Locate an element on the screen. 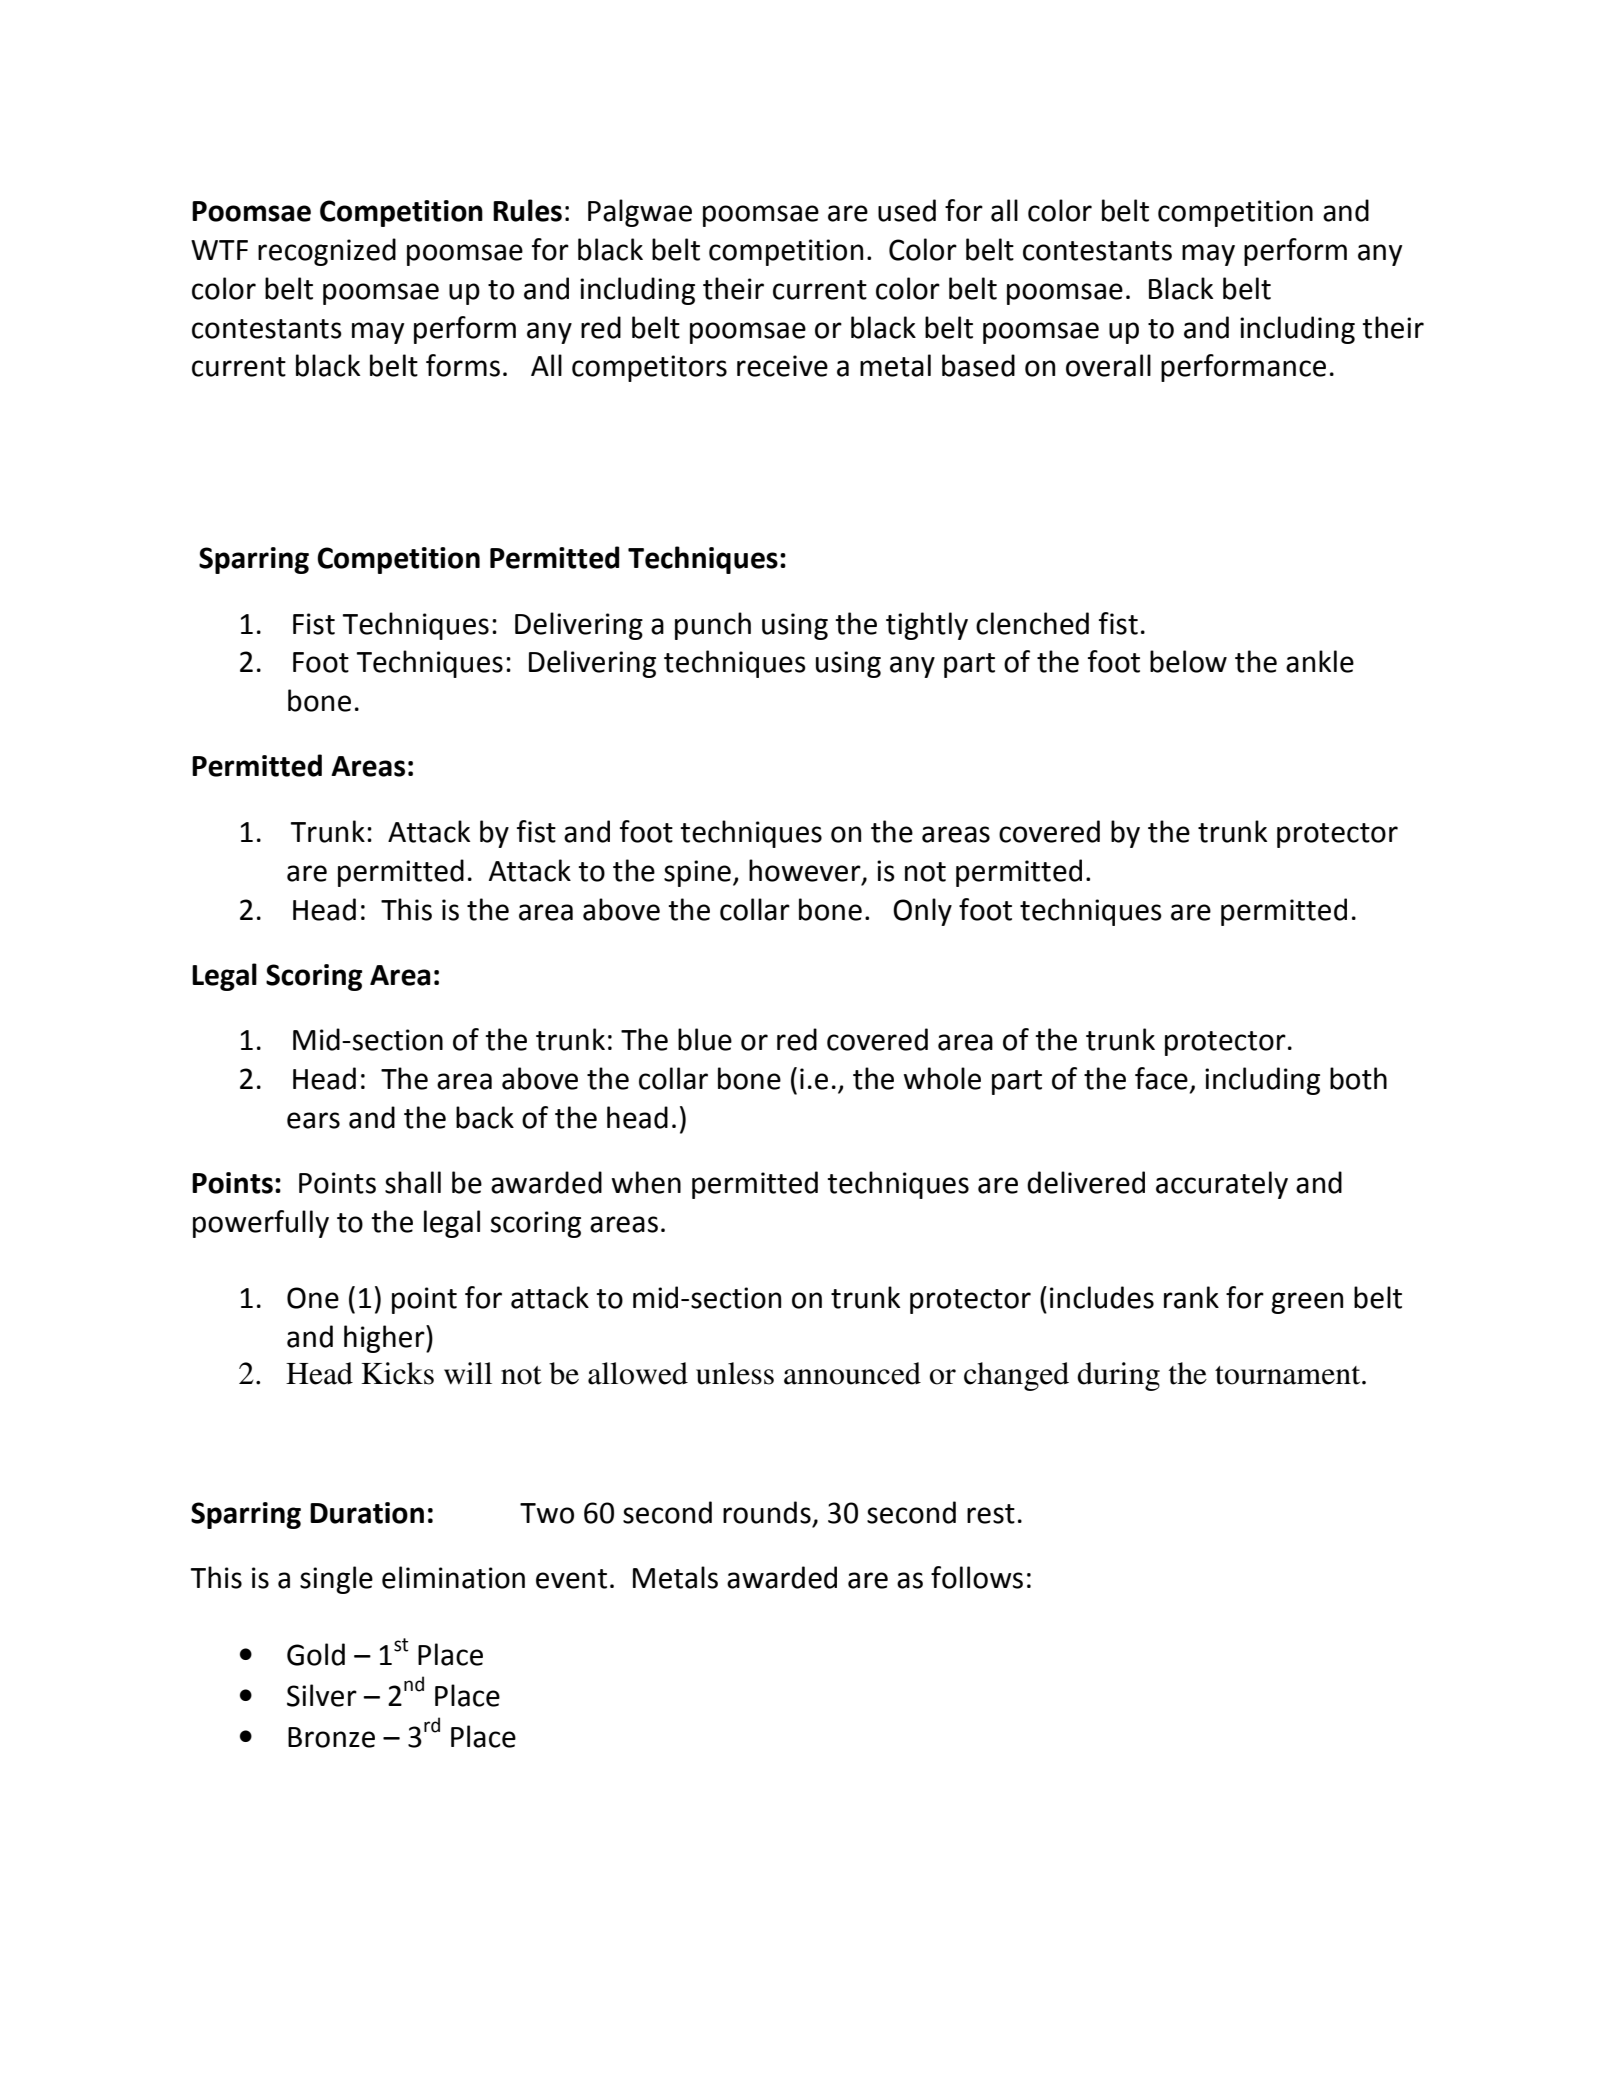  ears is located at coordinates (313, 1120).
